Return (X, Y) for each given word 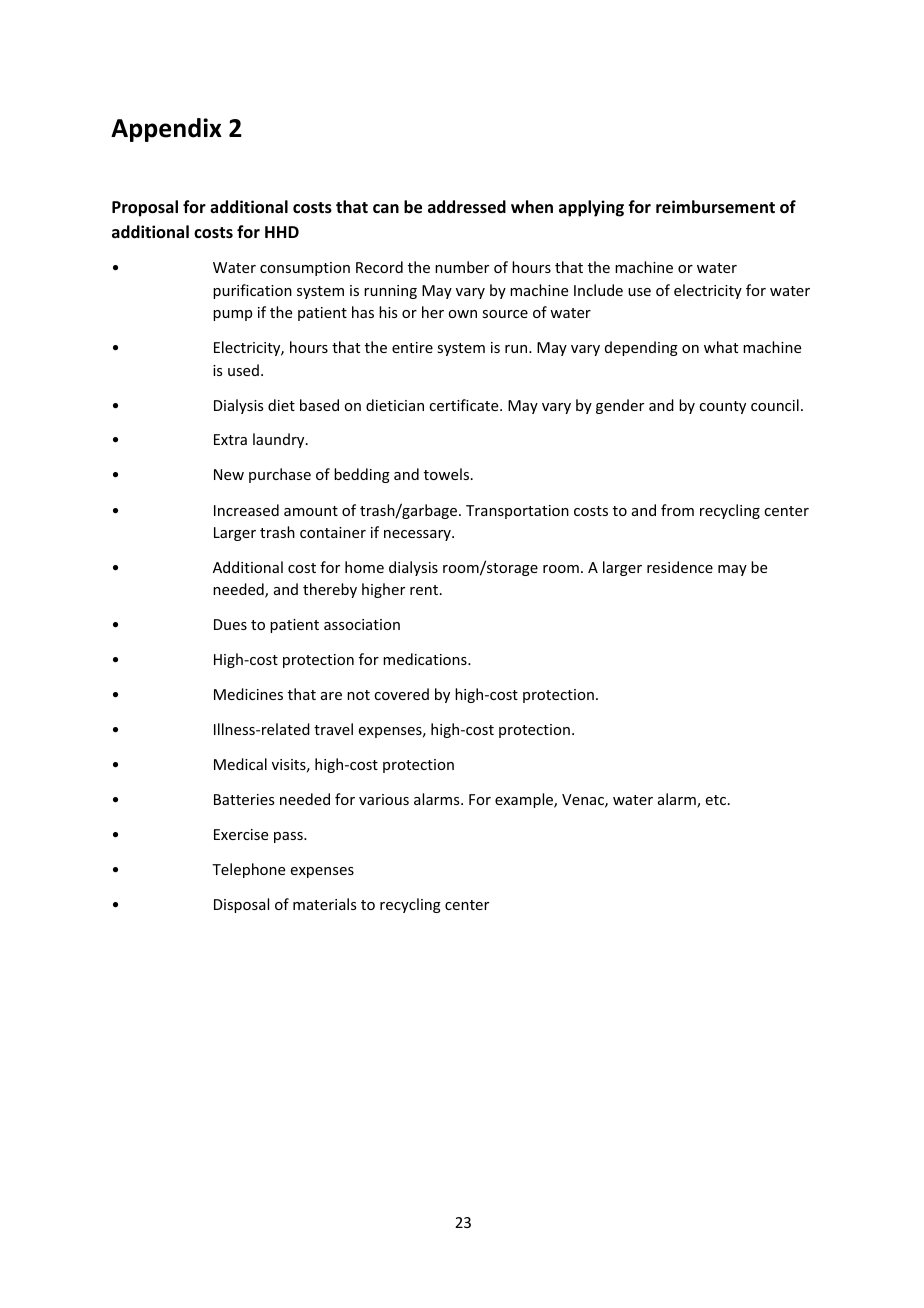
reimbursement (715, 207)
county (722, 407)
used (243, 370)
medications (426, 659)
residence (680, 567)
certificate (465, 405)
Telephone (248, 870)
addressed (467, 207)
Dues (230, 624)
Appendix (166, 130)
